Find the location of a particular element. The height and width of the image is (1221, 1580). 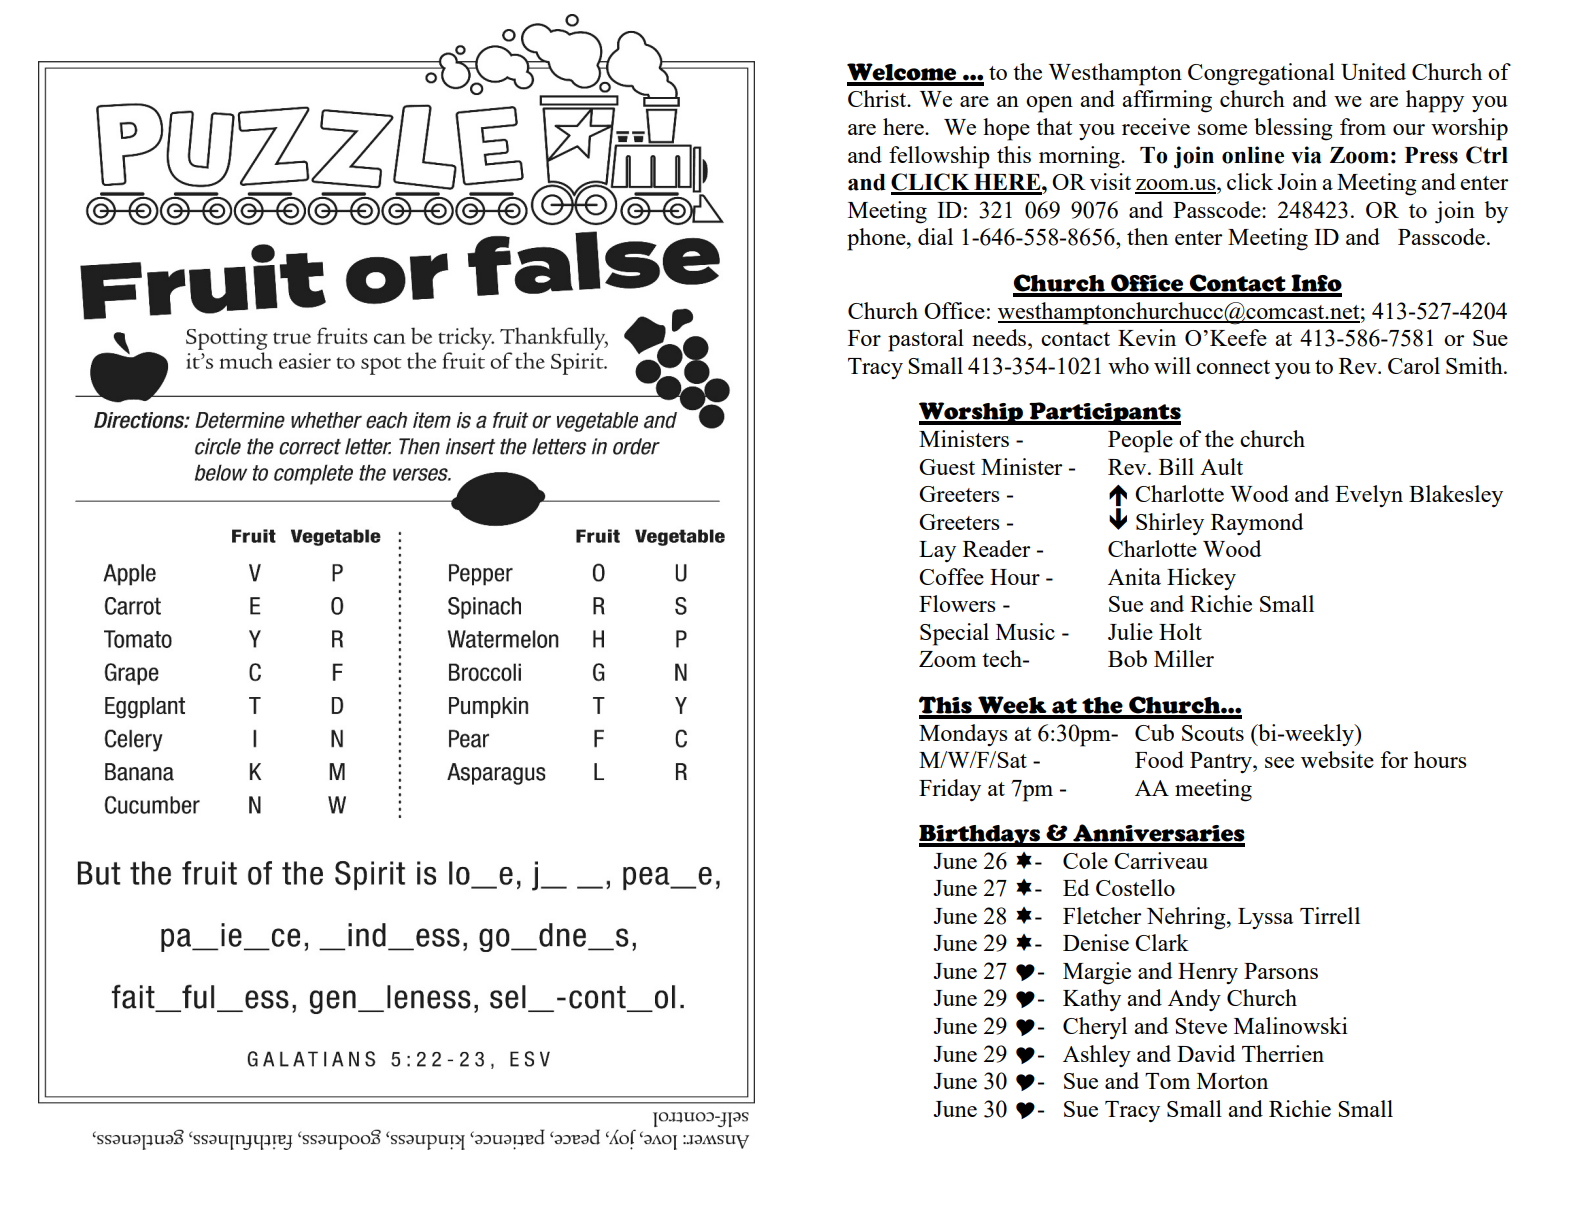

hope is located at coordinates (1006, 129).
